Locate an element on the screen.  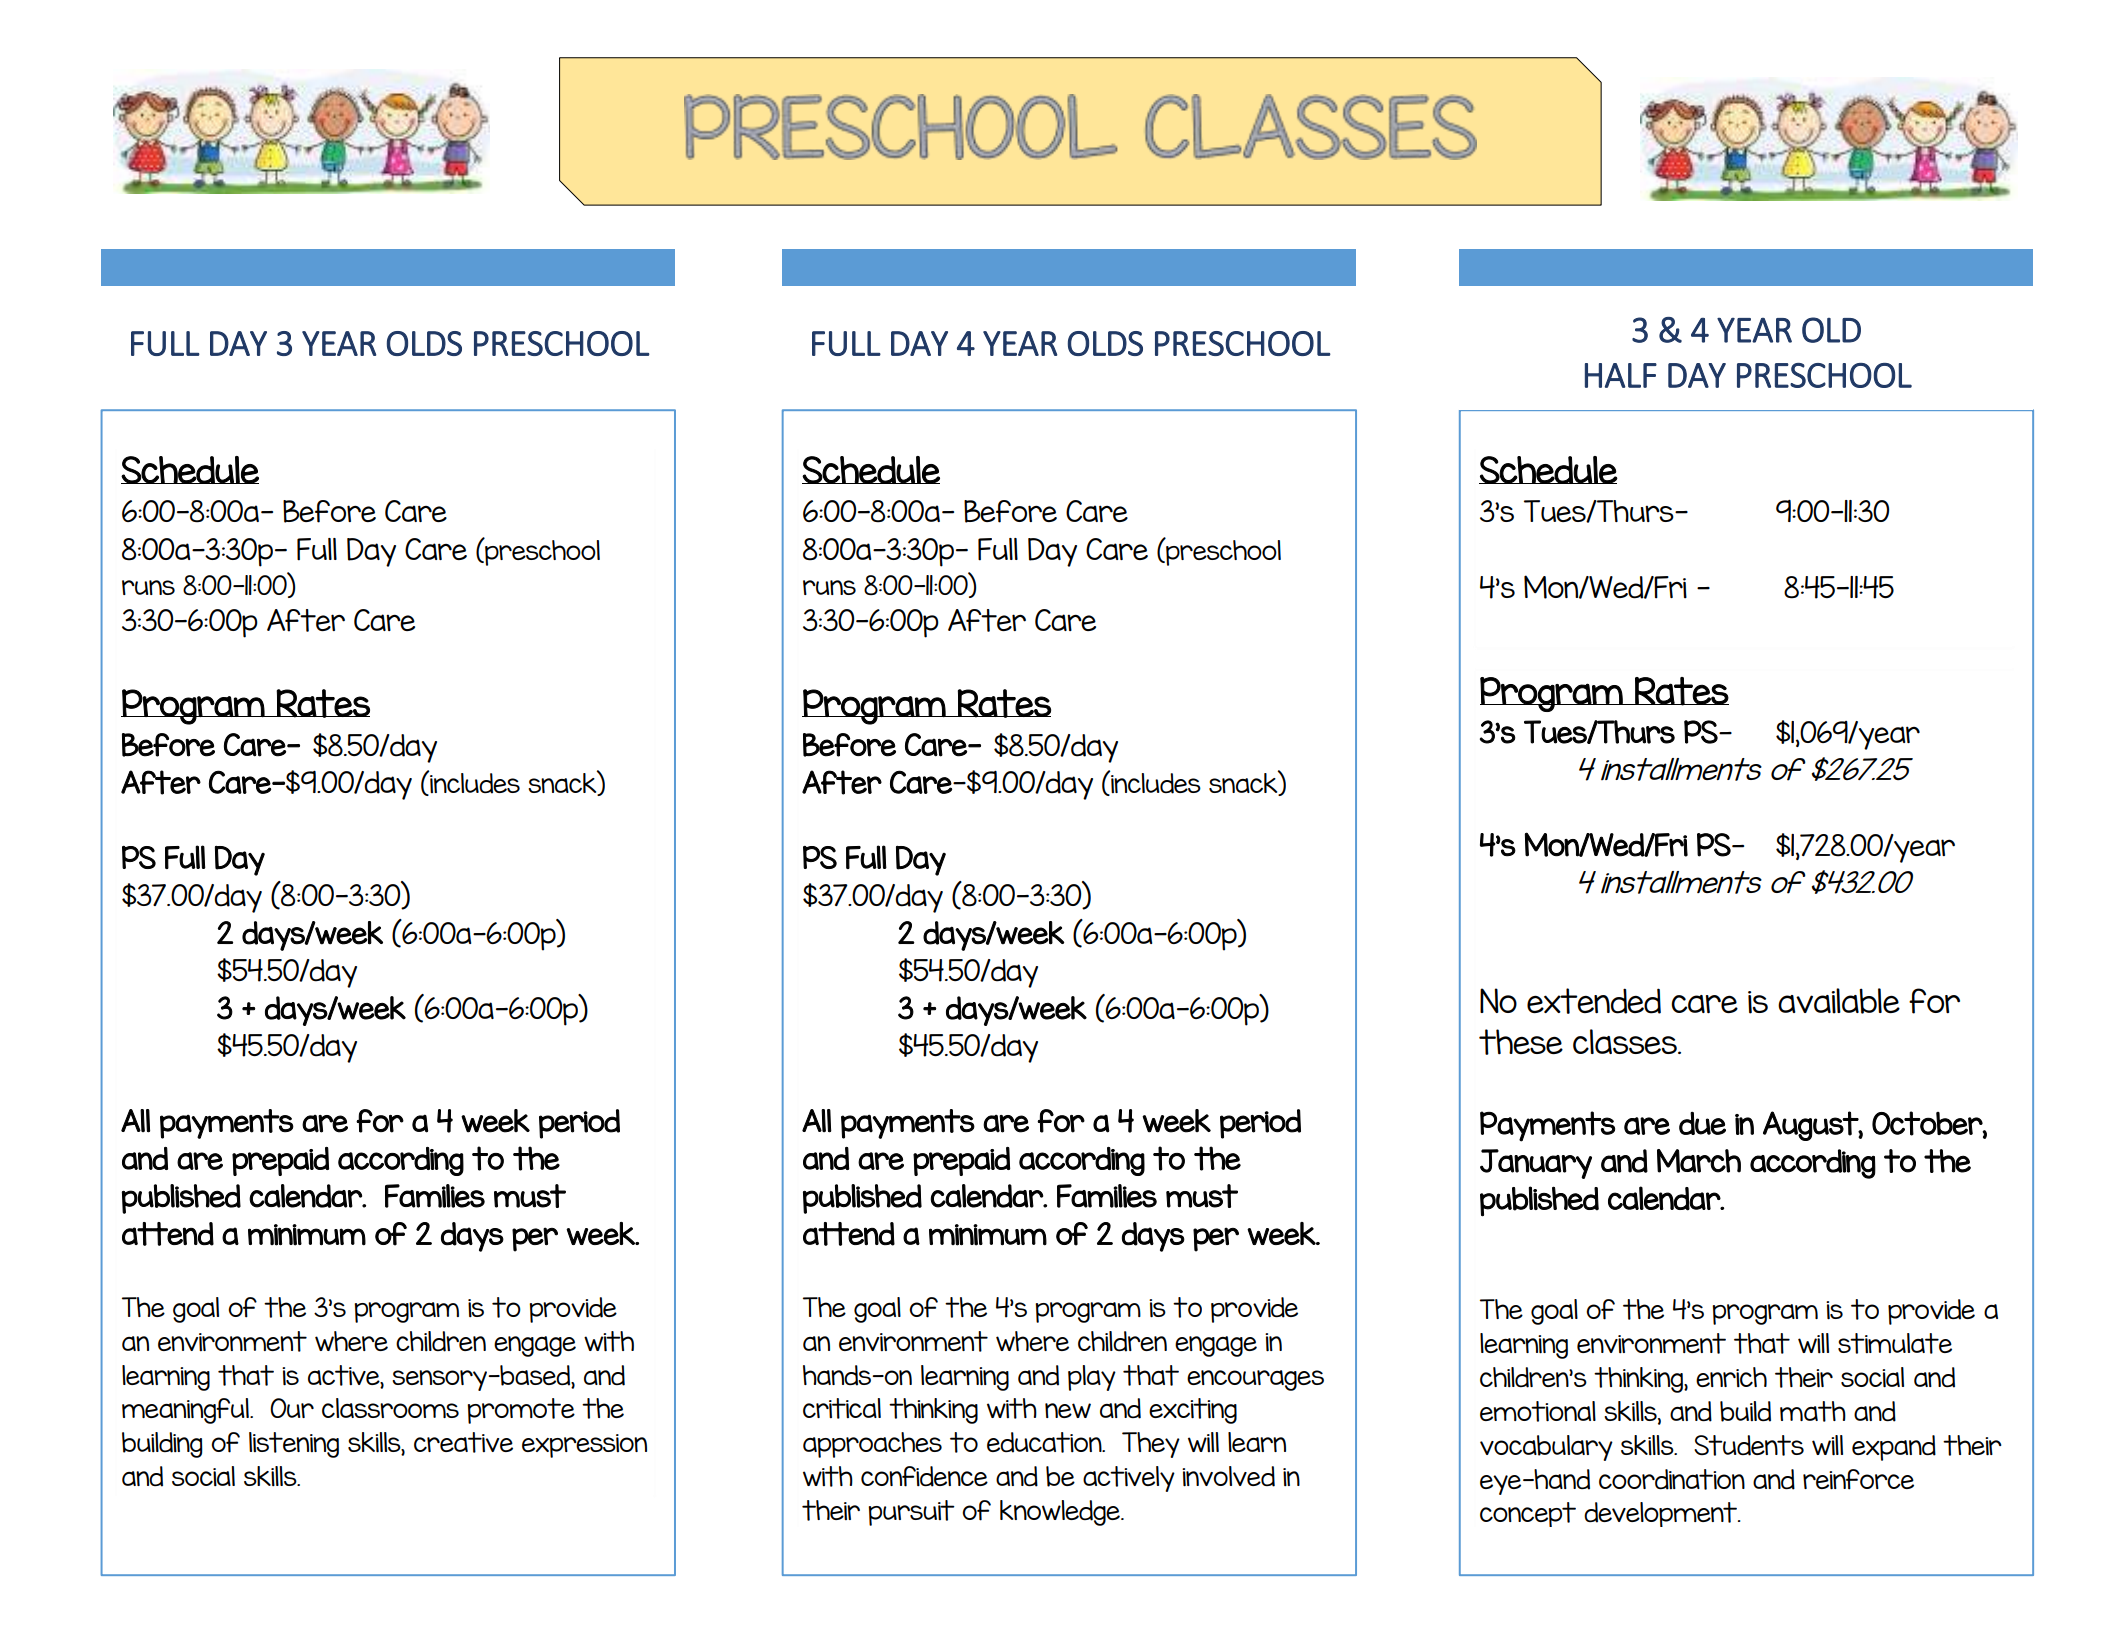
these is located at coordinates (1521, 1042).
